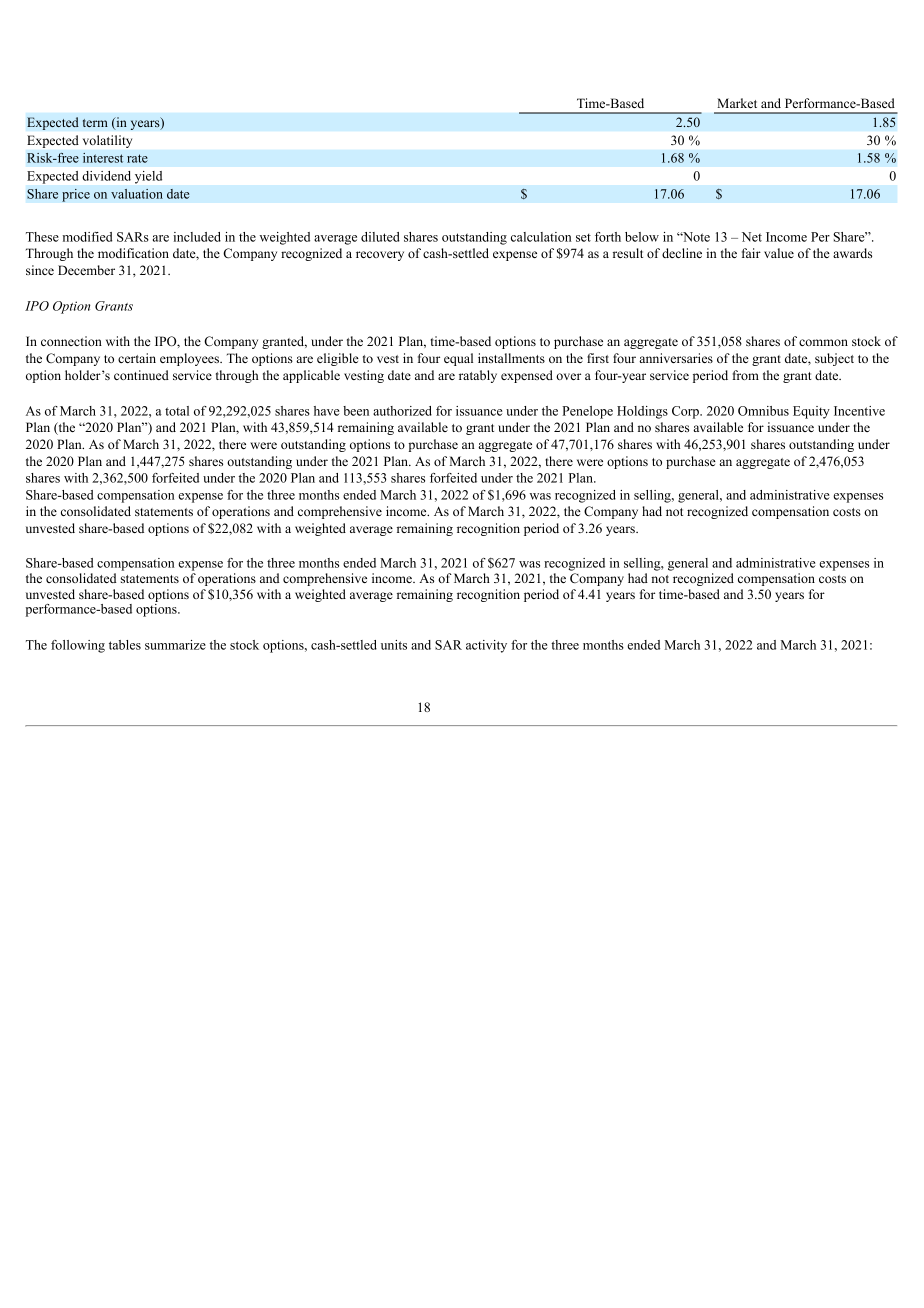  I want to click on Net, so click(752, 237).
